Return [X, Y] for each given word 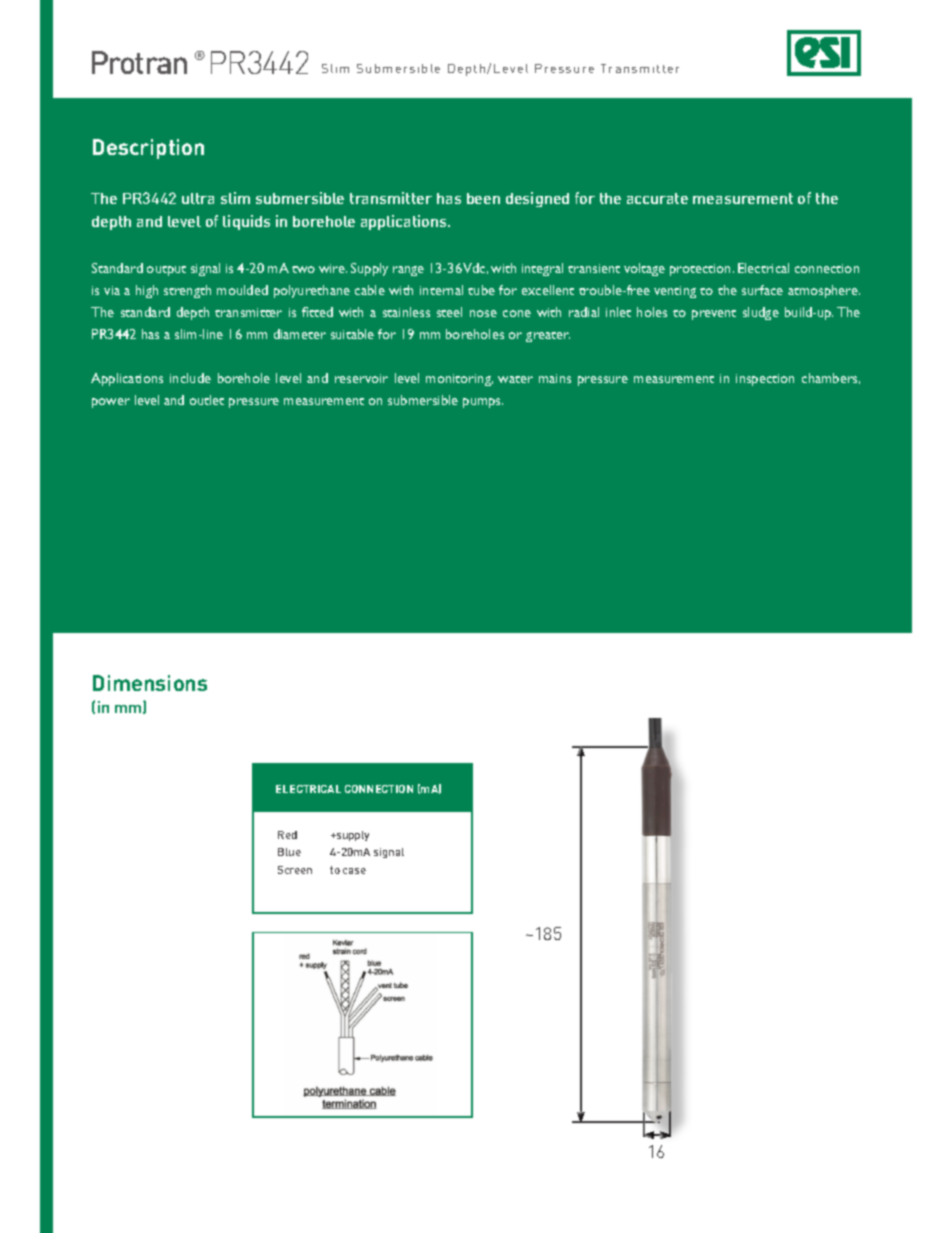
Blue [289, 852]
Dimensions [150, 683]
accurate [657, 198]
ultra [198, 198]
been [483, 198]
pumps [483, 403]
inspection [765, 380]
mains [555, 378]
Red [287, 835]
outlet [207, 400]
